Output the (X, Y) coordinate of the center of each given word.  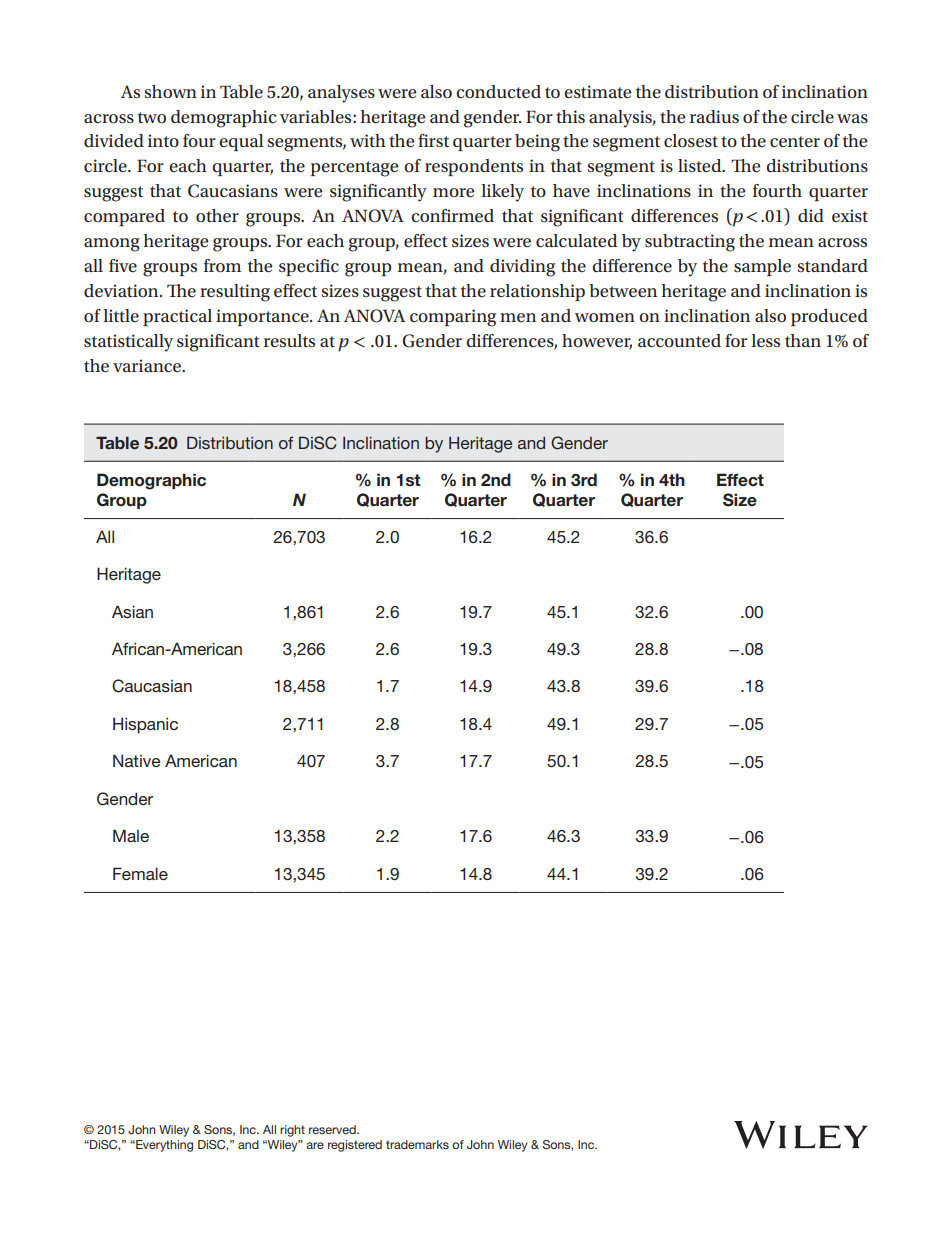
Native (136, 760)
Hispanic (145, 725)
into (163, 140)
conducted (498, 92)
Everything (163, 1146)
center (795, 142)
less (765, 340)
